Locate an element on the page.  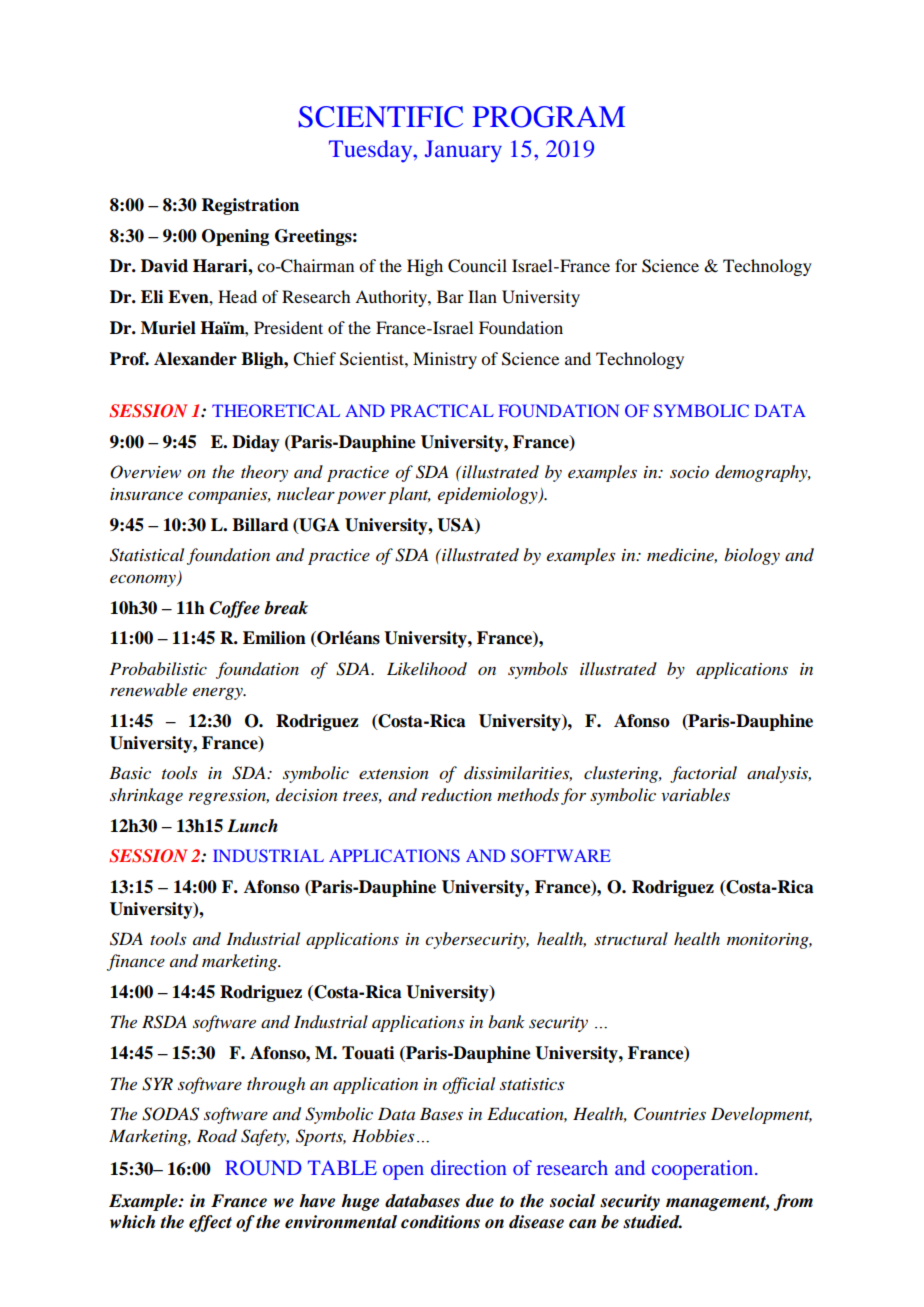
epidemiology is located at coordinates (489, 495).
